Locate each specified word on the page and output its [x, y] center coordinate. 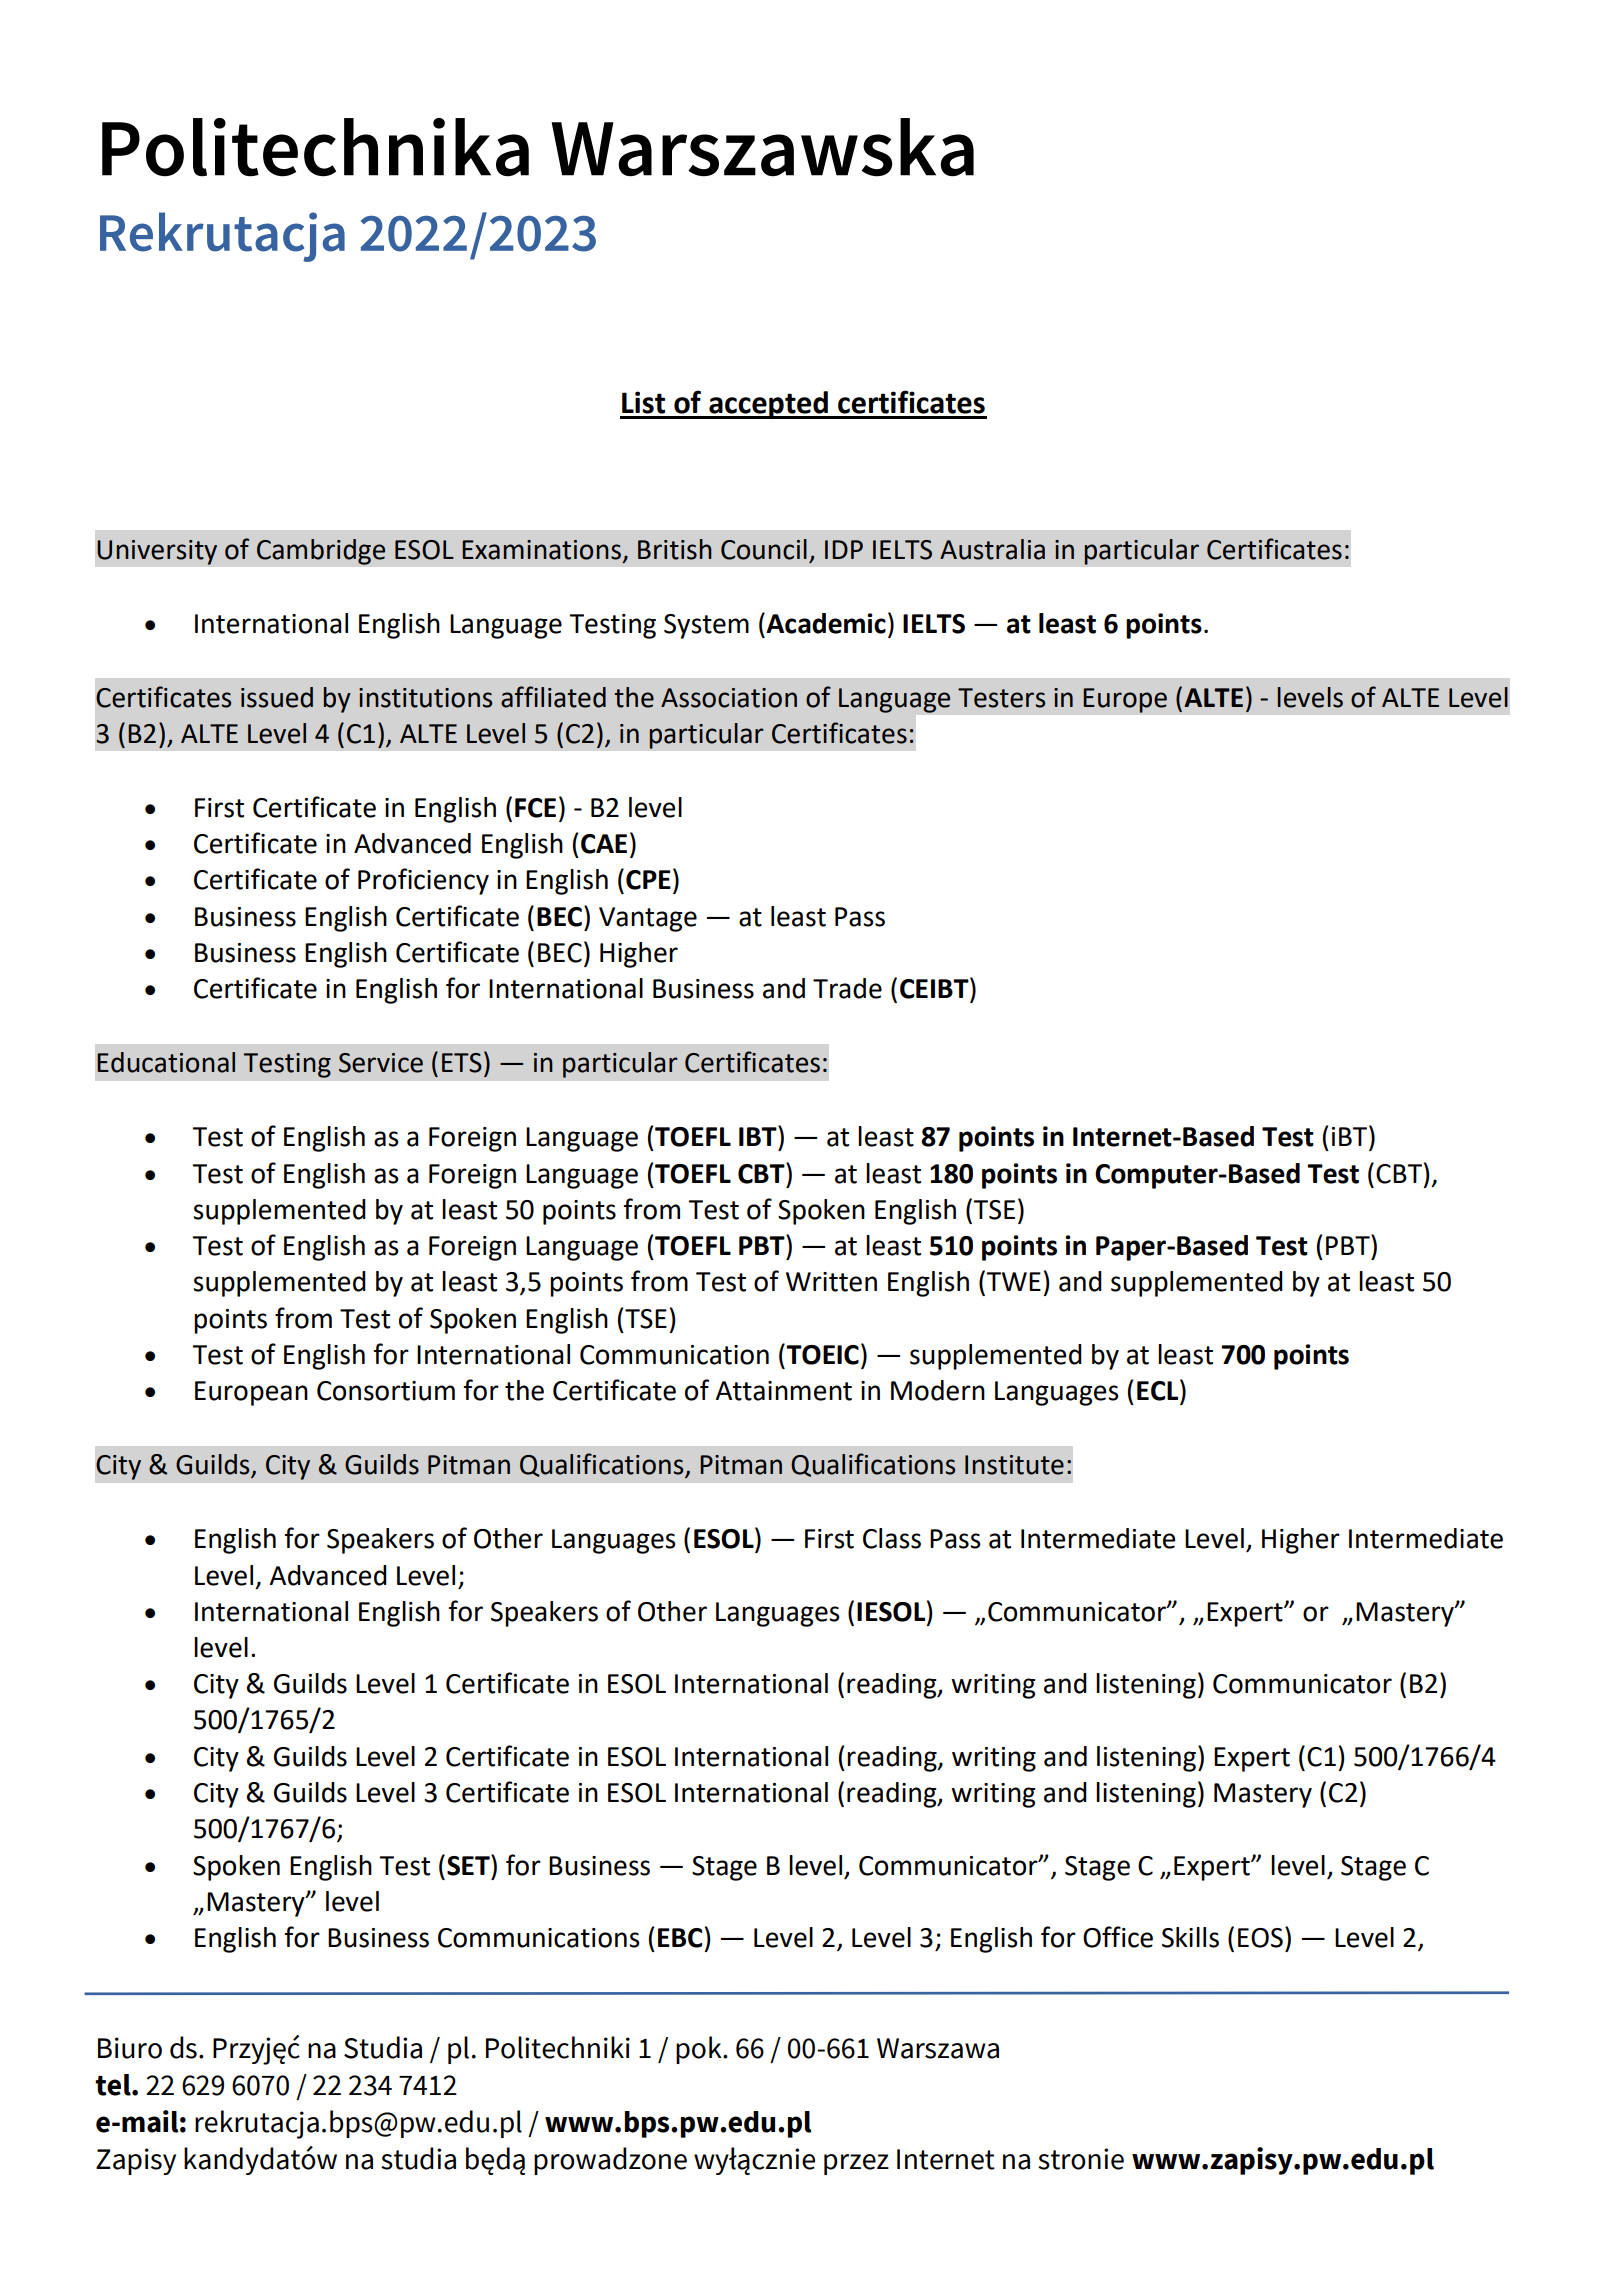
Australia [992, 549]
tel [114, 2085]
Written [831, 1282]
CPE [648, 880]
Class [892, 1538]
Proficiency [423, 881]
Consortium [386, 1391]
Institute [1014, 1465]
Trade [847, 988]
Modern [938, 1390]
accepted [768, 405]
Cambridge [321, 552]
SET [469, 1865]
